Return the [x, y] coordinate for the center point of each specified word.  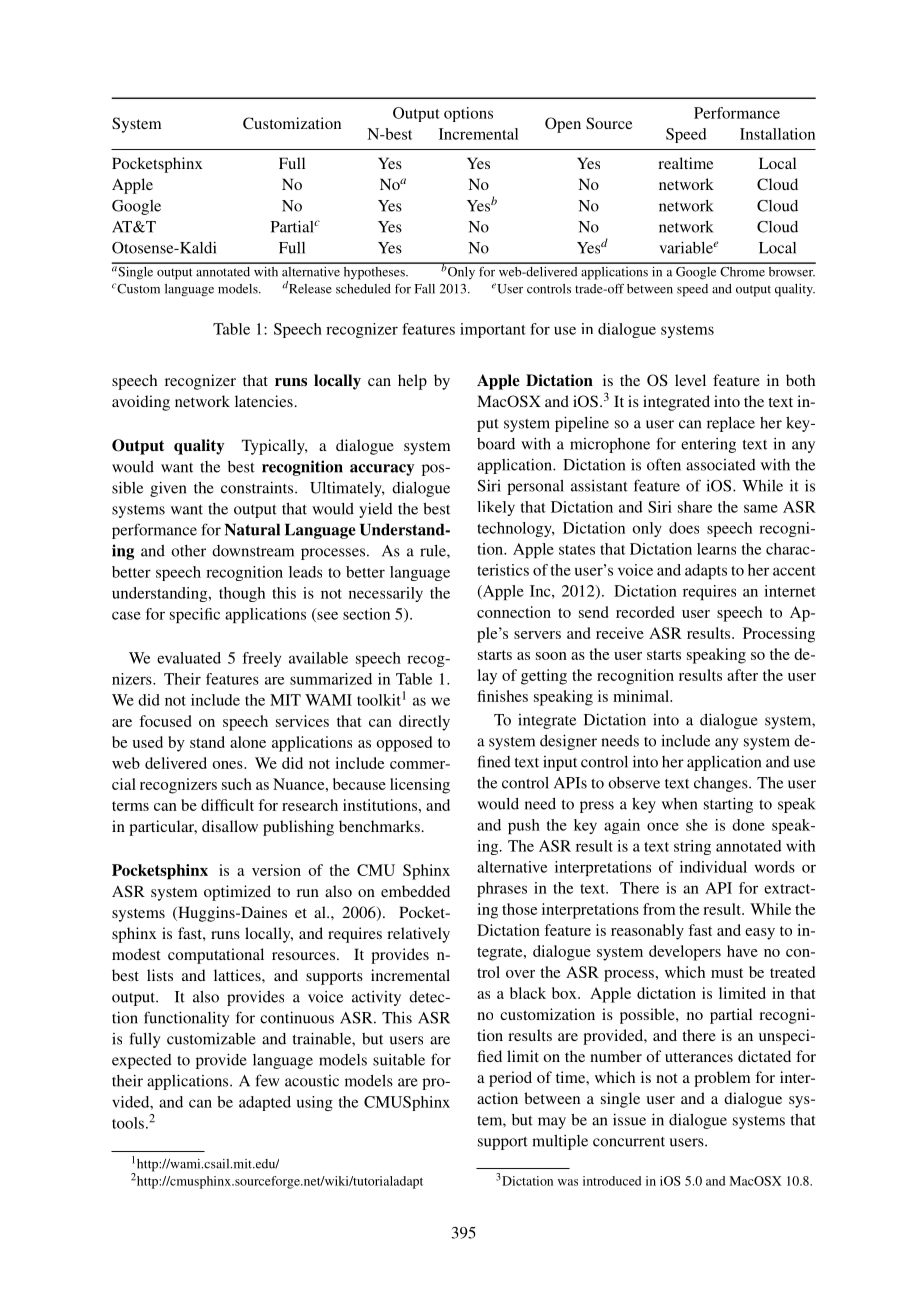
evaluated [189, 658]
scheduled [363, 289]
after [742, 675]
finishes [502, 696]
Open [563, 125]
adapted [265, 1103]
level [690, 380]
